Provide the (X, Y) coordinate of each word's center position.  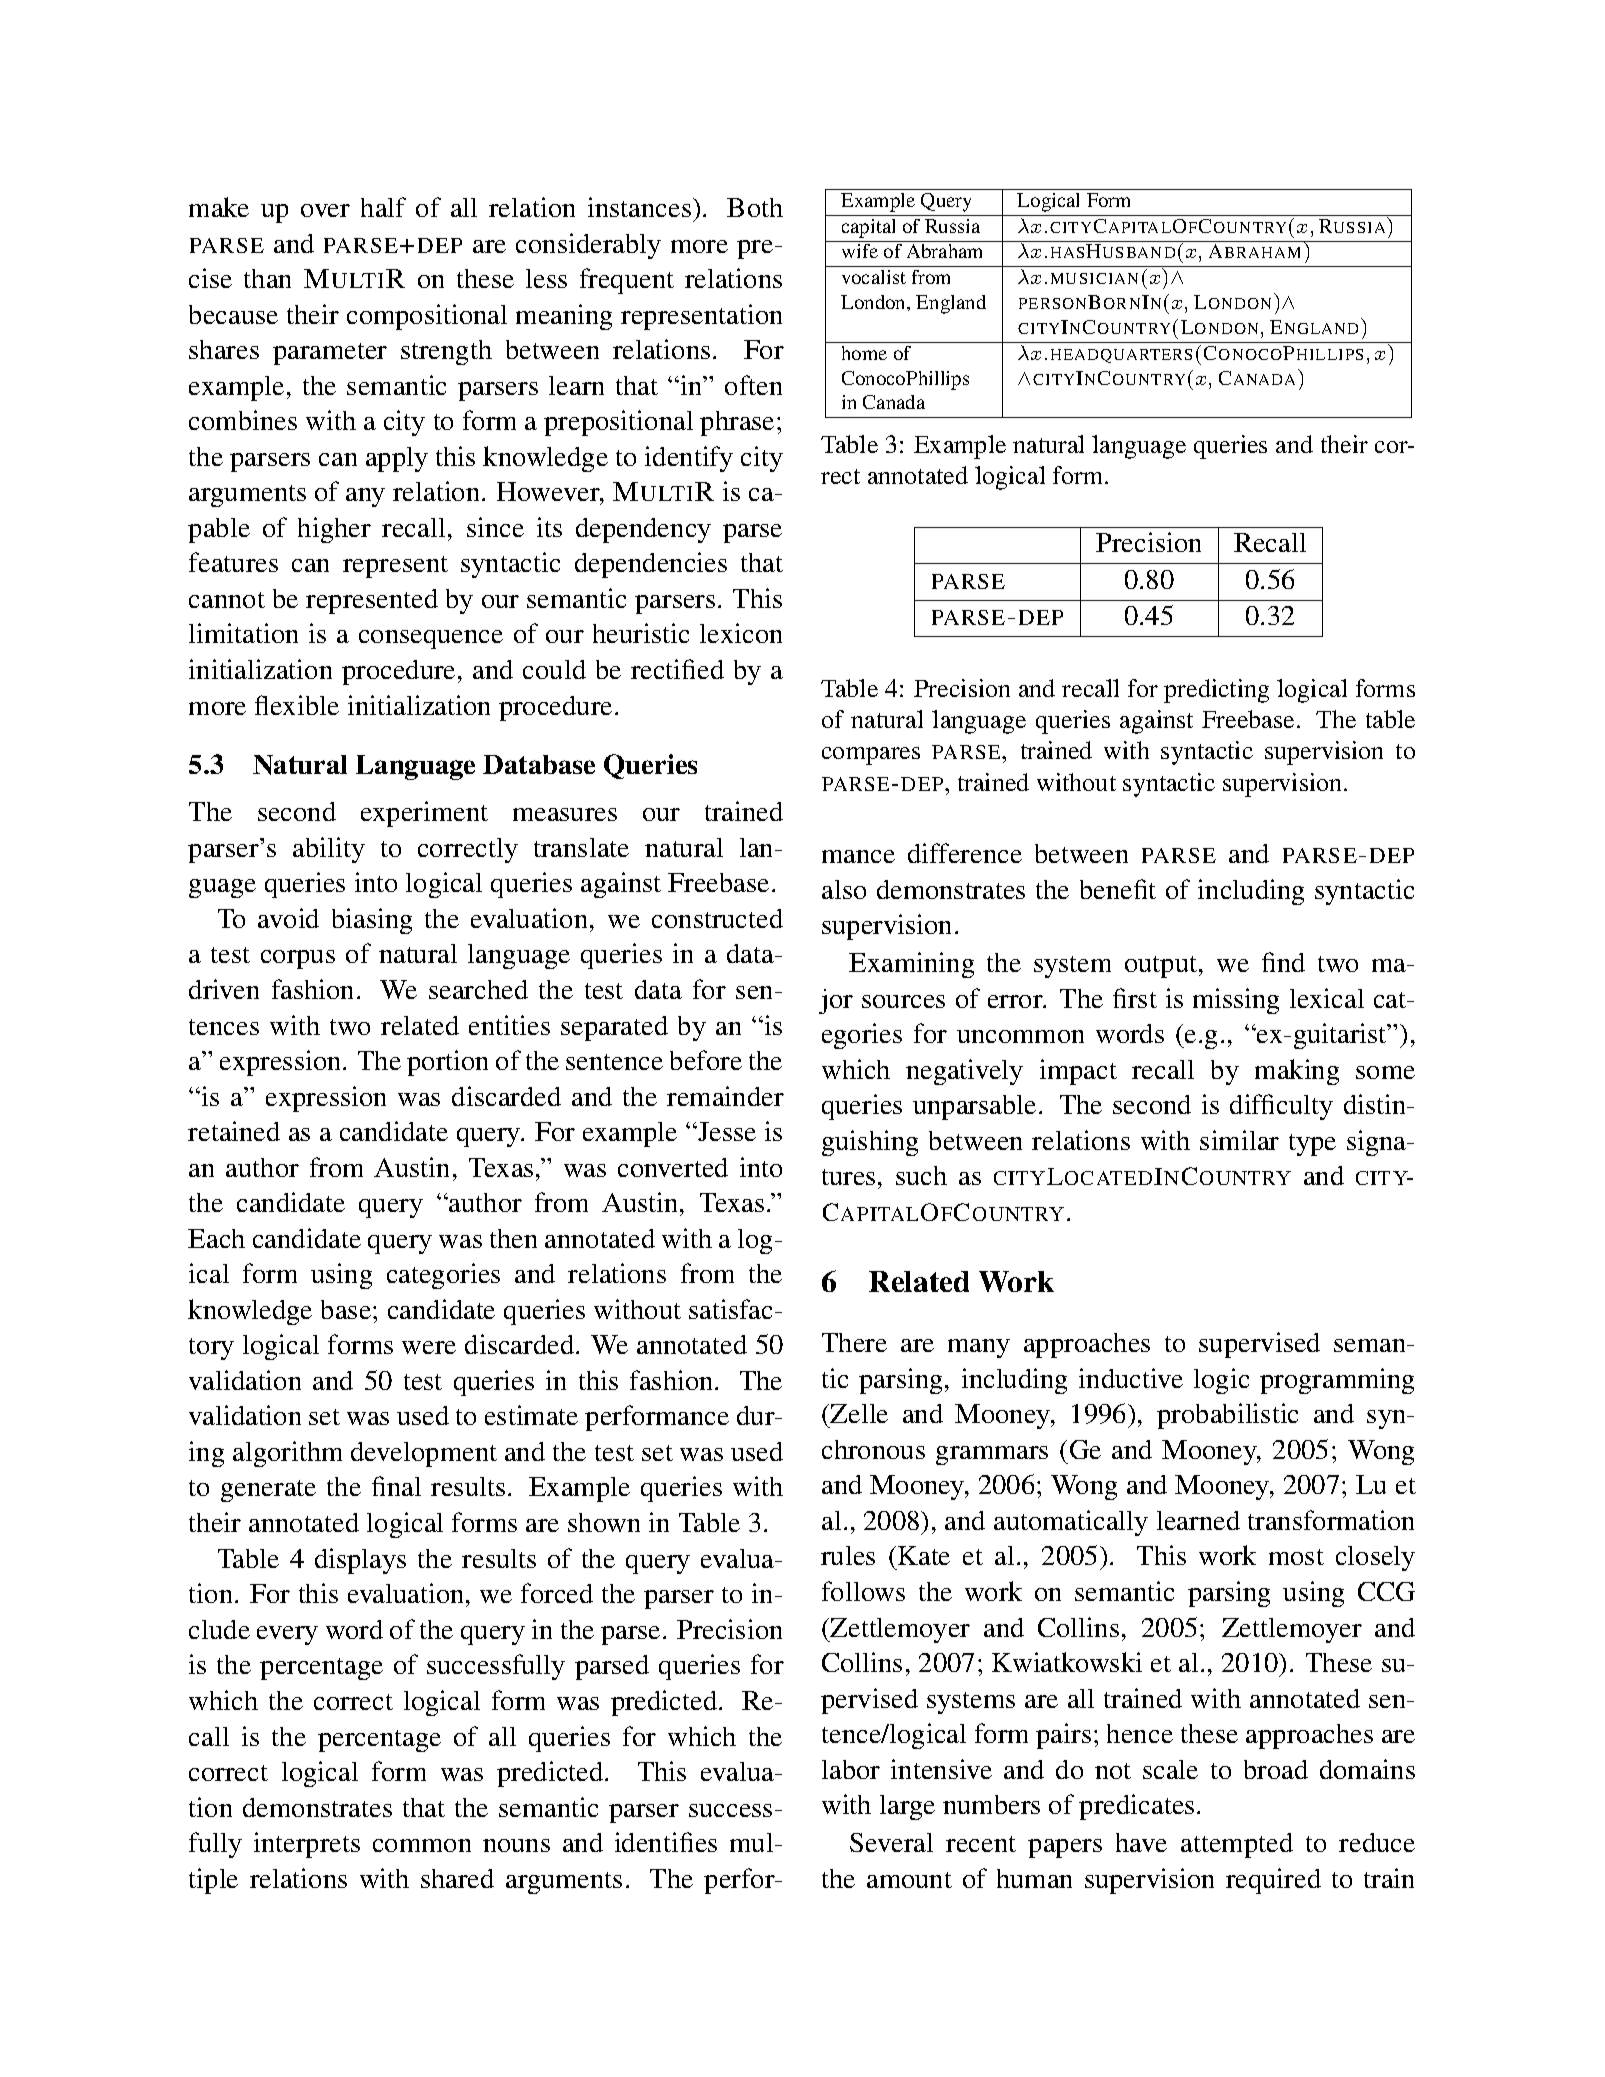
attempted (1237, 1845)
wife (860, 251)
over (325, 210)
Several (891, 1842)
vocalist (874, 277)
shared (457, 1878)
